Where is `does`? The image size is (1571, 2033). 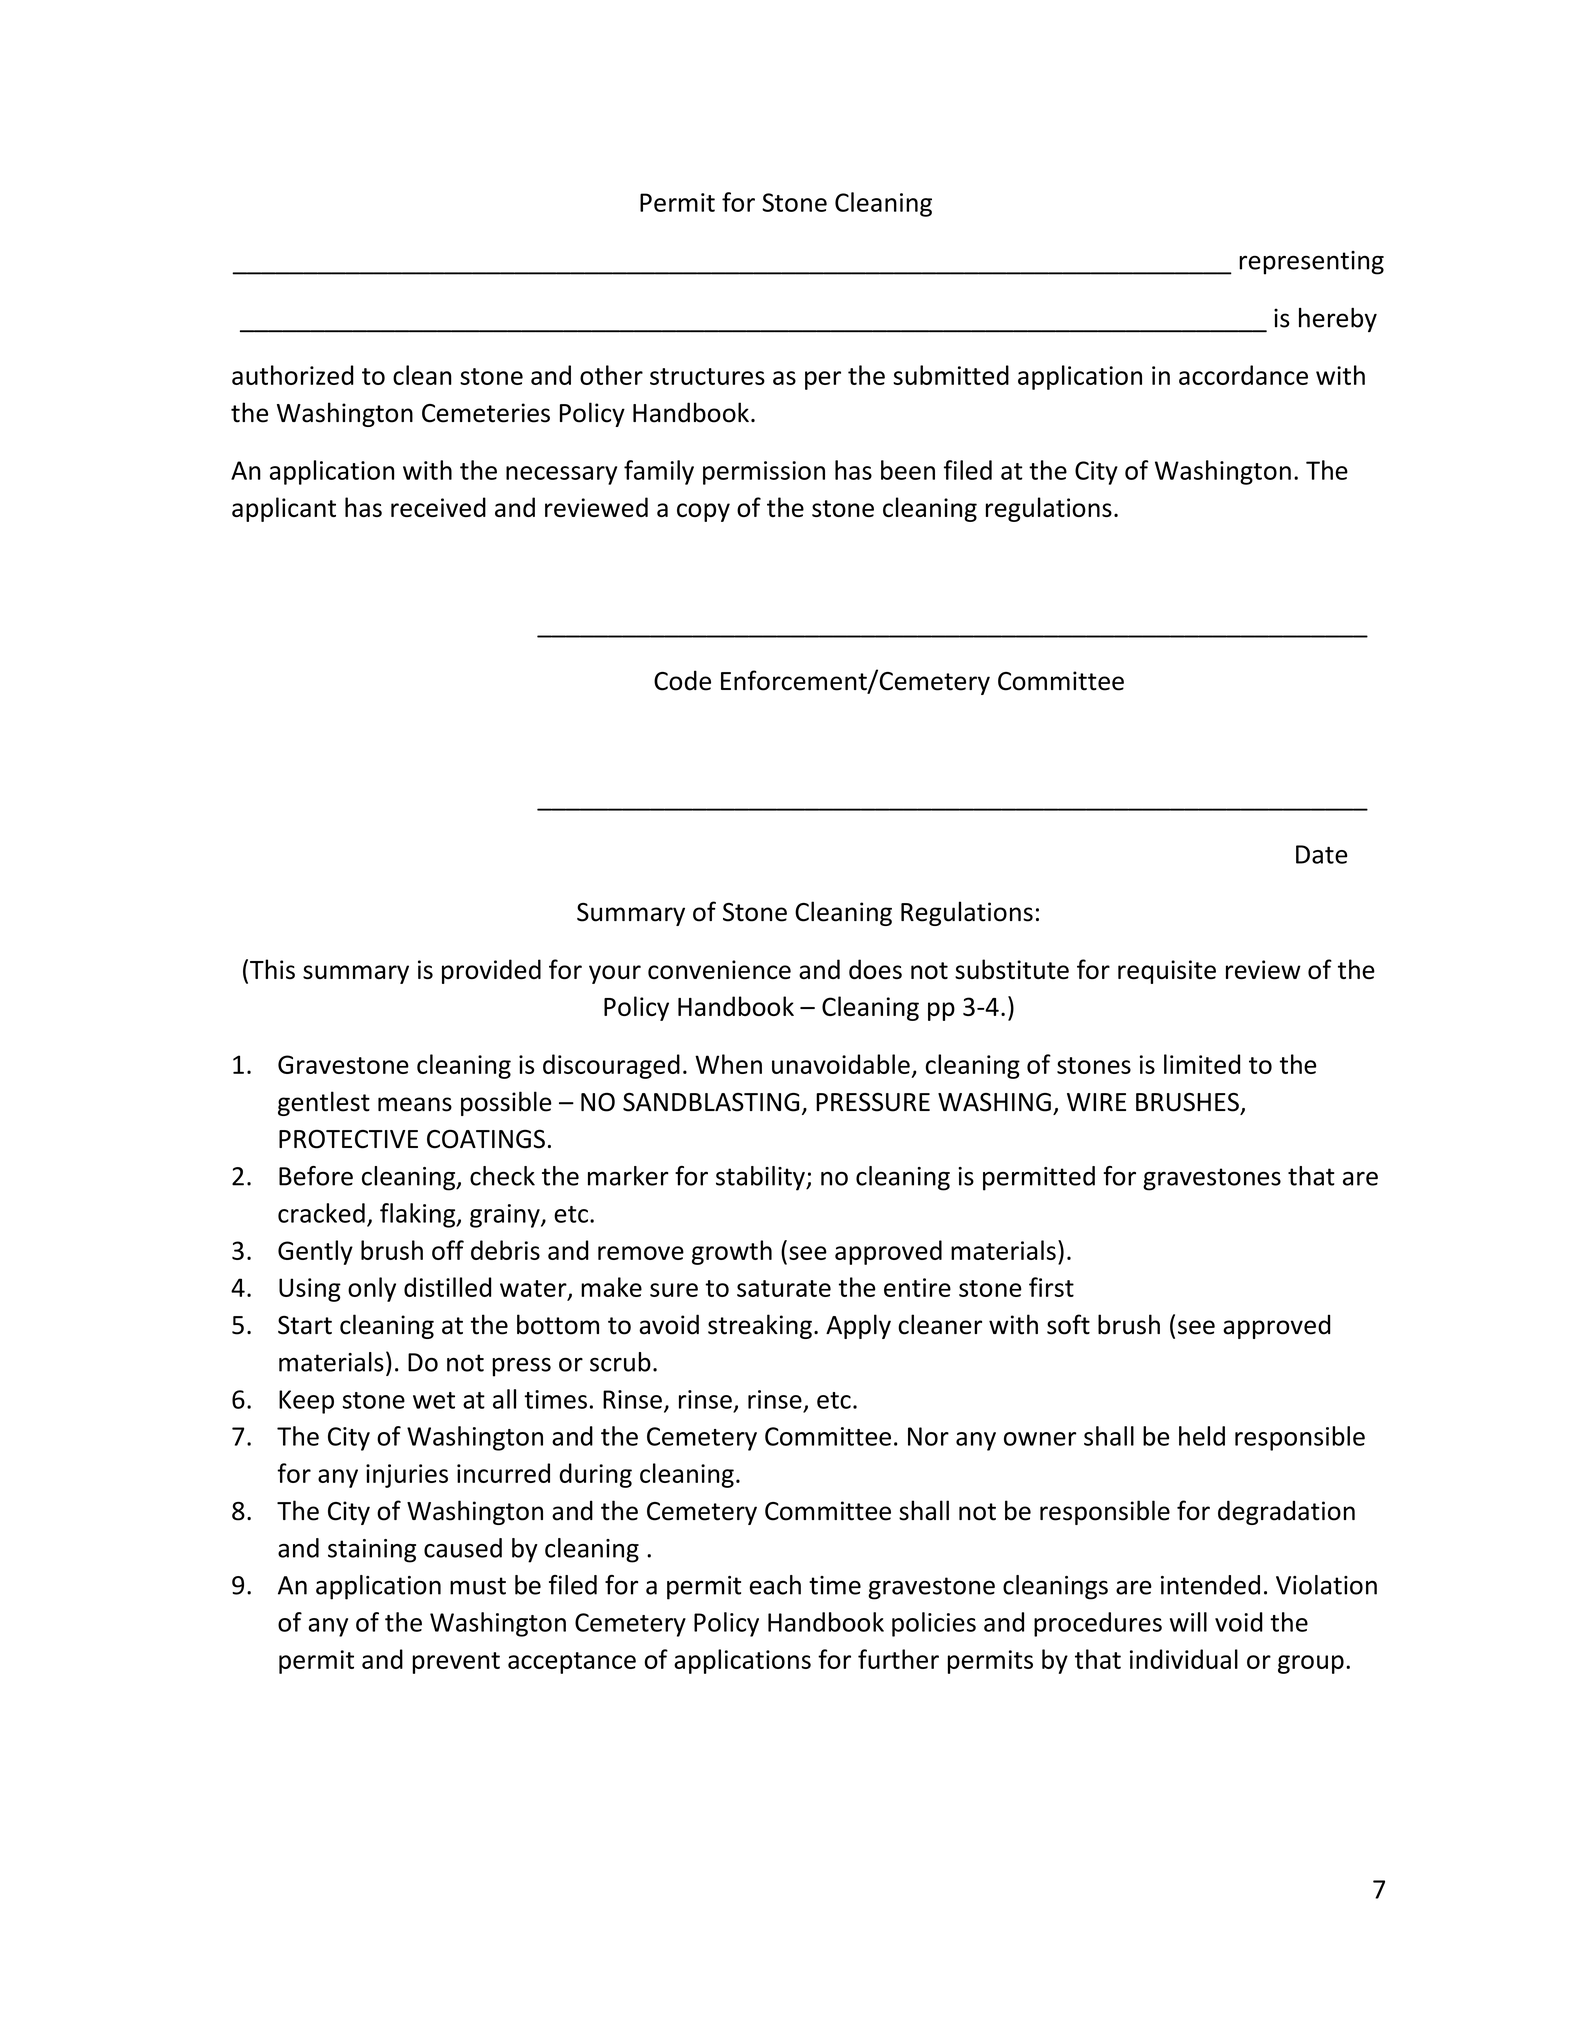
does is located at coordinates (875, 969).
